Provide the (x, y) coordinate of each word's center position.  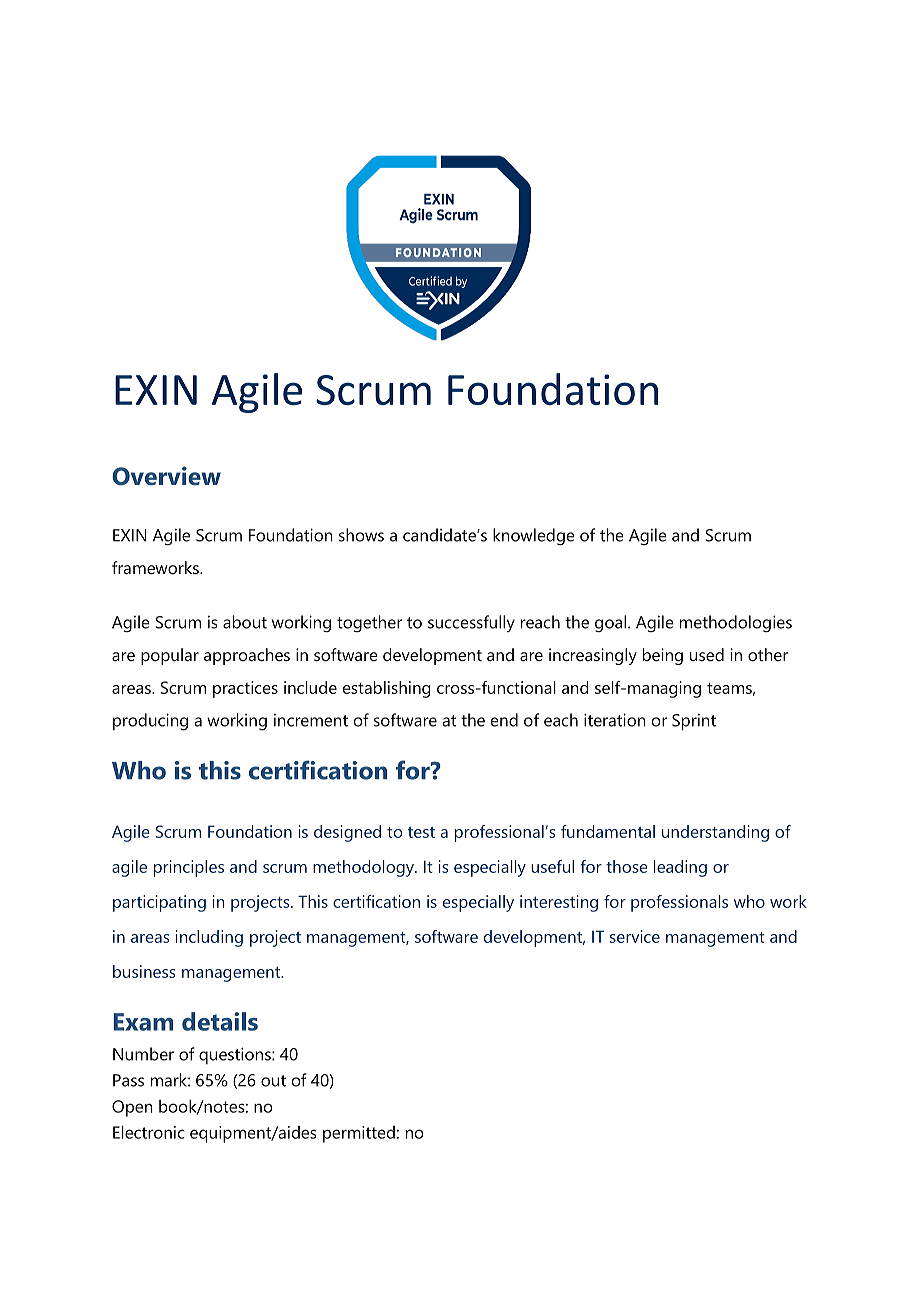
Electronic (149, 1132)
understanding (715, 833)
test (421, 832)
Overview (166, 476)
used (707, 654)
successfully (471, 623)
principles (189, 868)
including (209, 938)
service (635, 936)
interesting (559, 903)
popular (170, 656)
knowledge (534, 536)
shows (361, 535)
